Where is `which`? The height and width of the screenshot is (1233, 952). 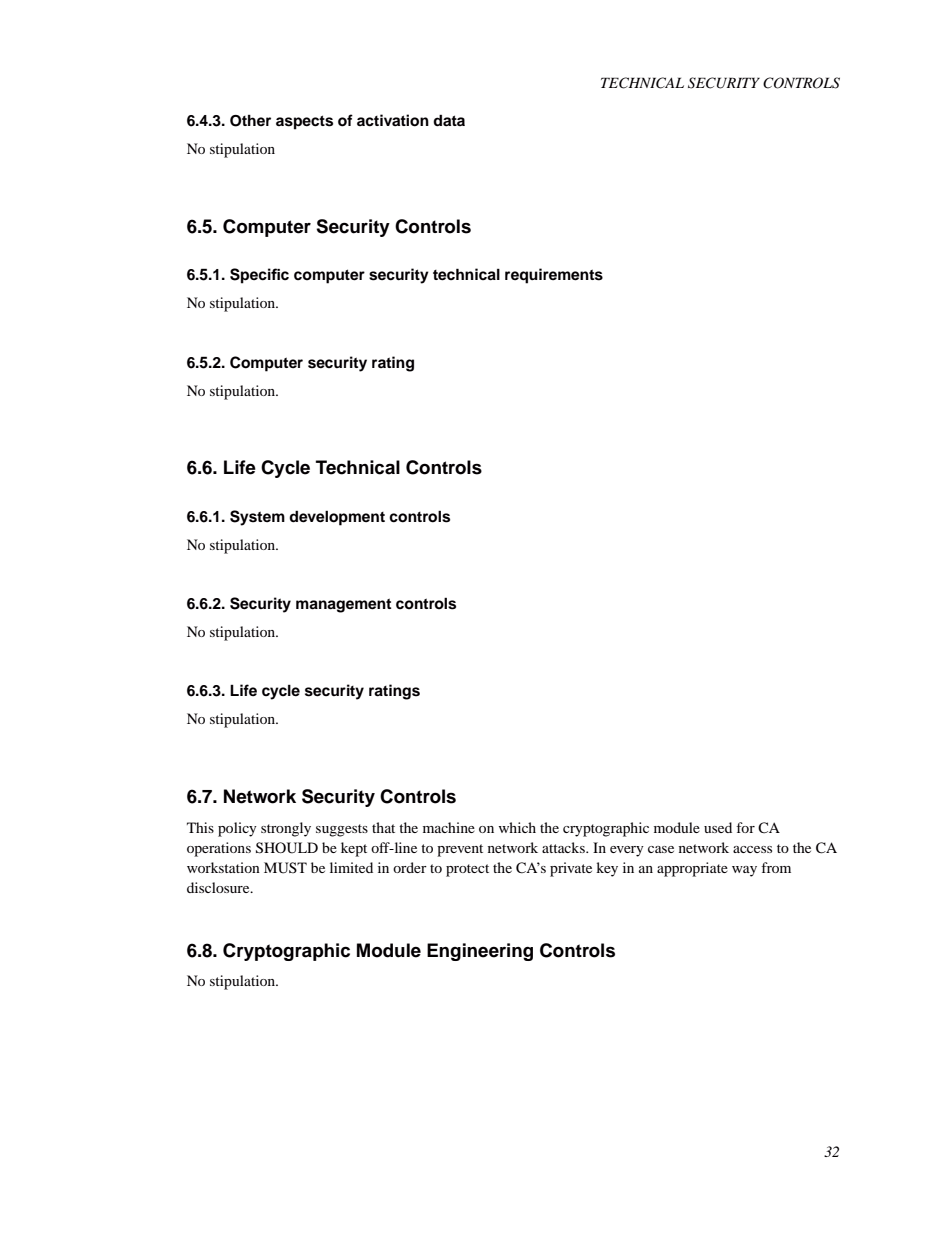 which is located at coordinates (517, 827).
